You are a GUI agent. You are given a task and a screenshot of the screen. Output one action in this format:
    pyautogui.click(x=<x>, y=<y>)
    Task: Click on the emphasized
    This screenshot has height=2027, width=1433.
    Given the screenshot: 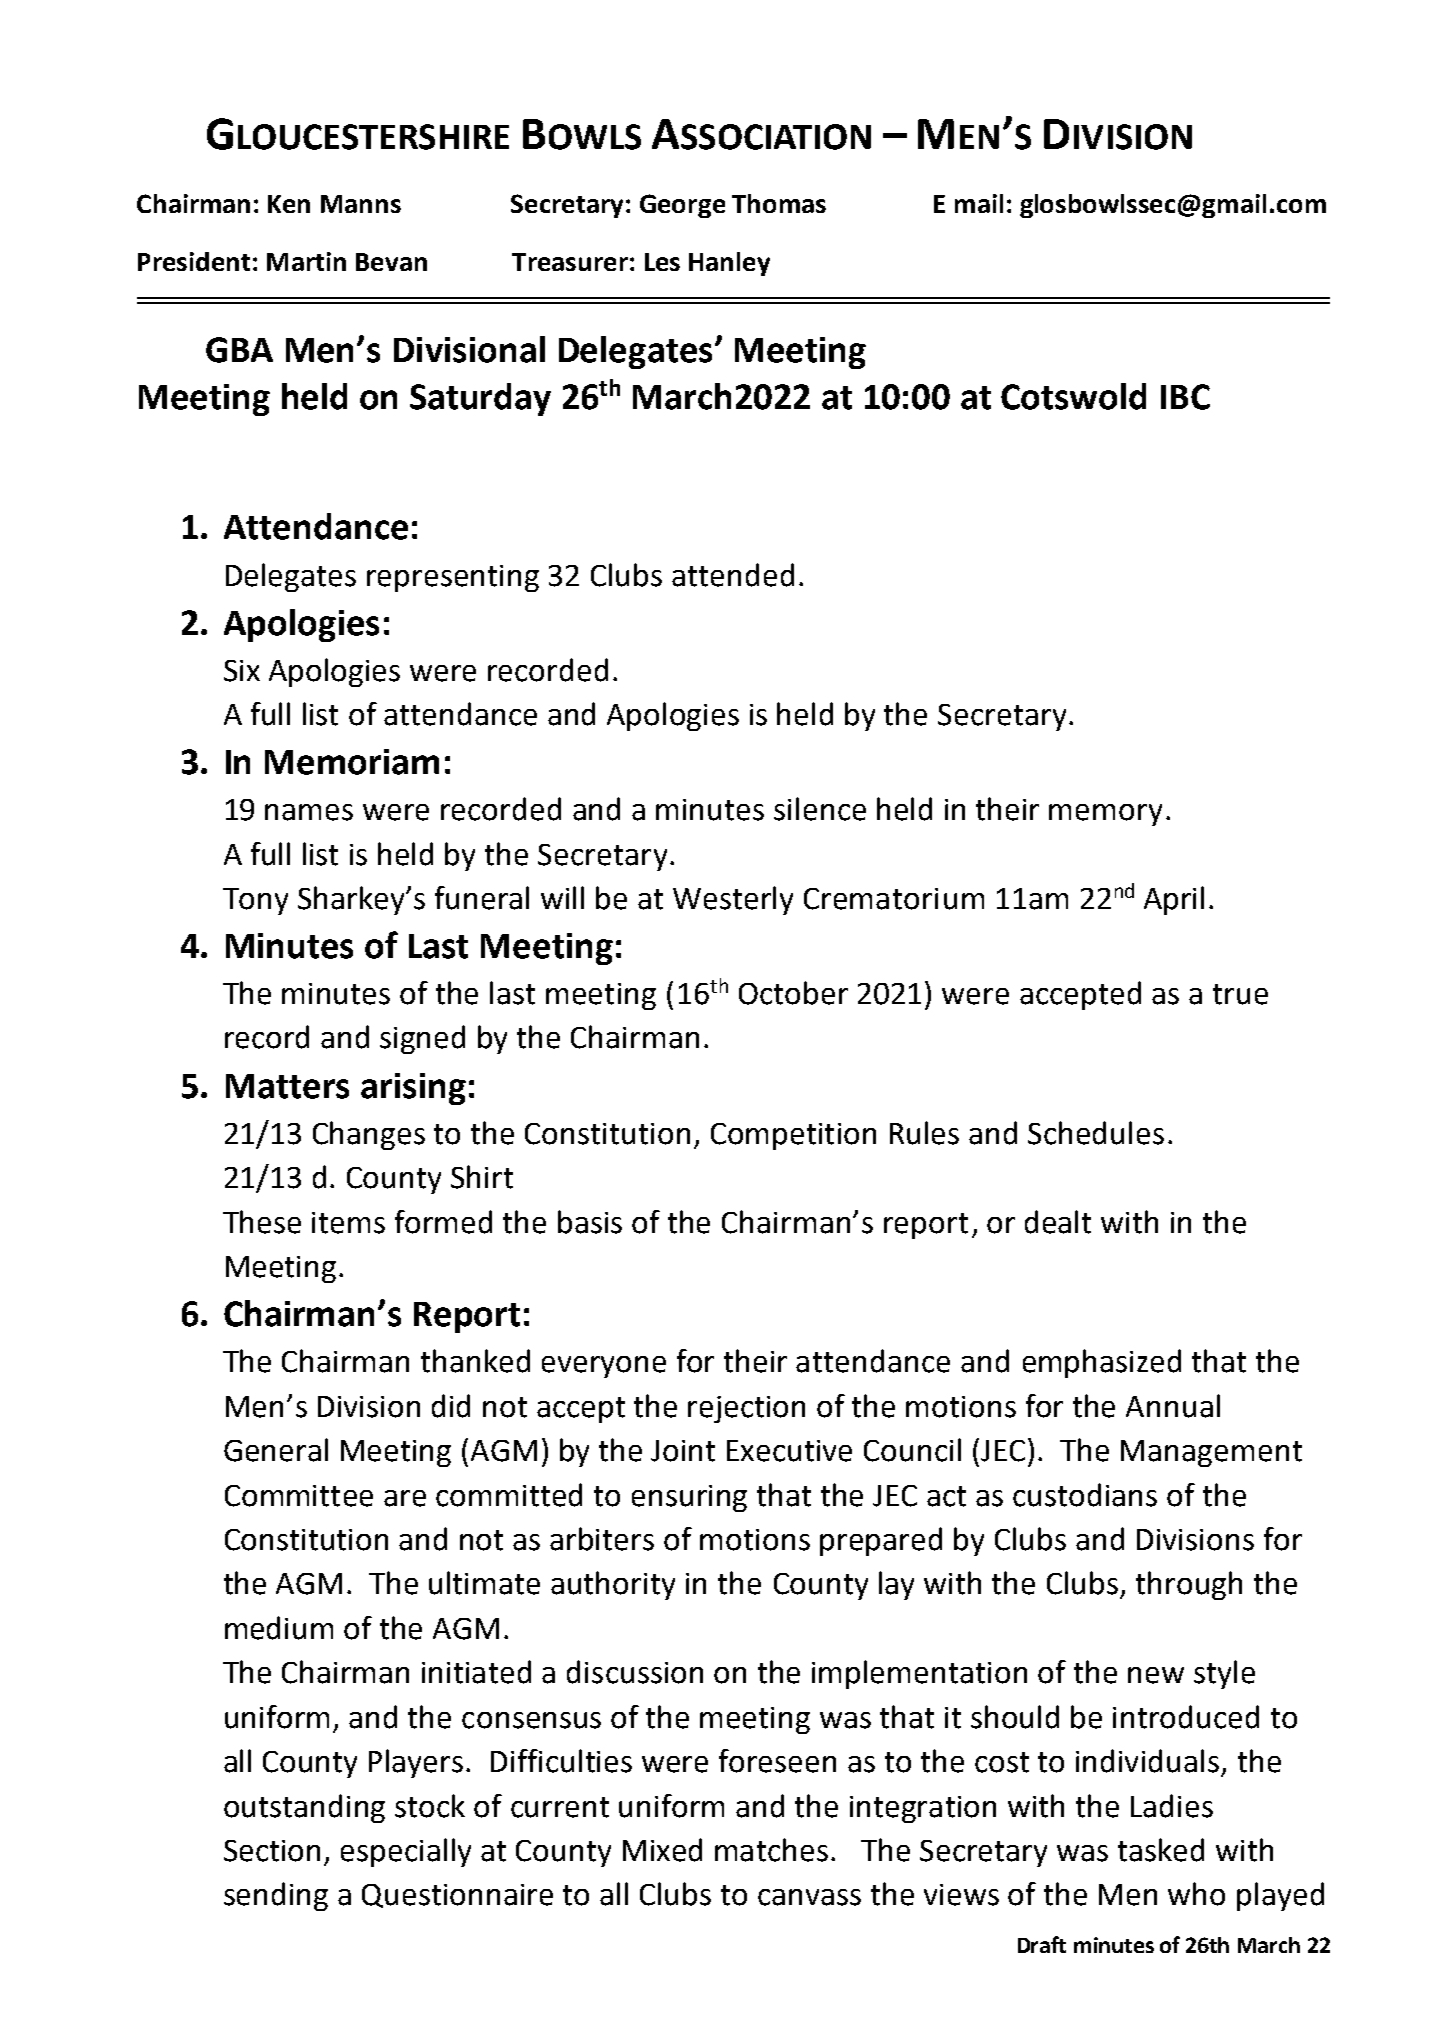 What is the action you would take?
    pyautogui.click(x=1102, y=1363)
